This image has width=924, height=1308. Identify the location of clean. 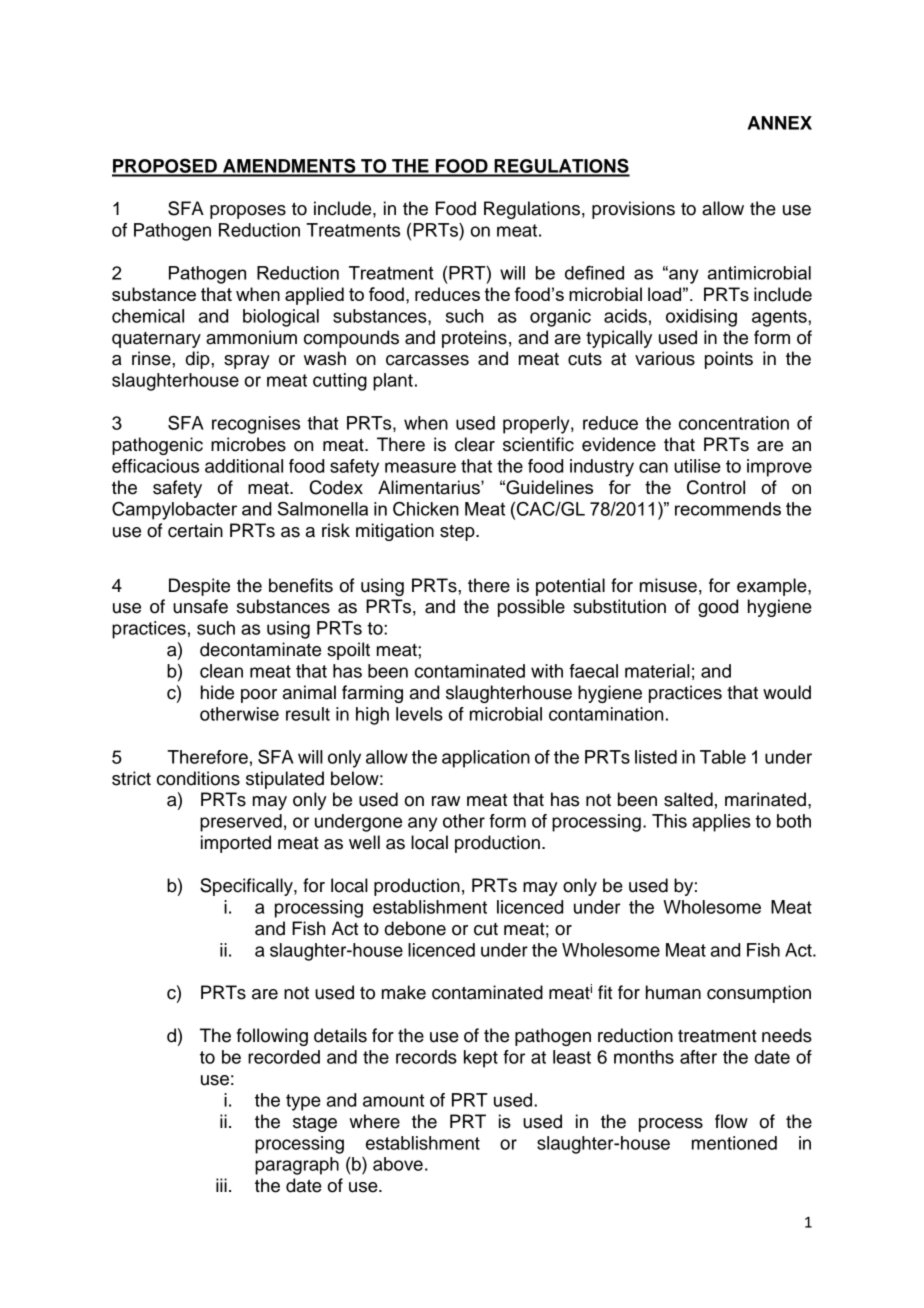
(221, 671).
